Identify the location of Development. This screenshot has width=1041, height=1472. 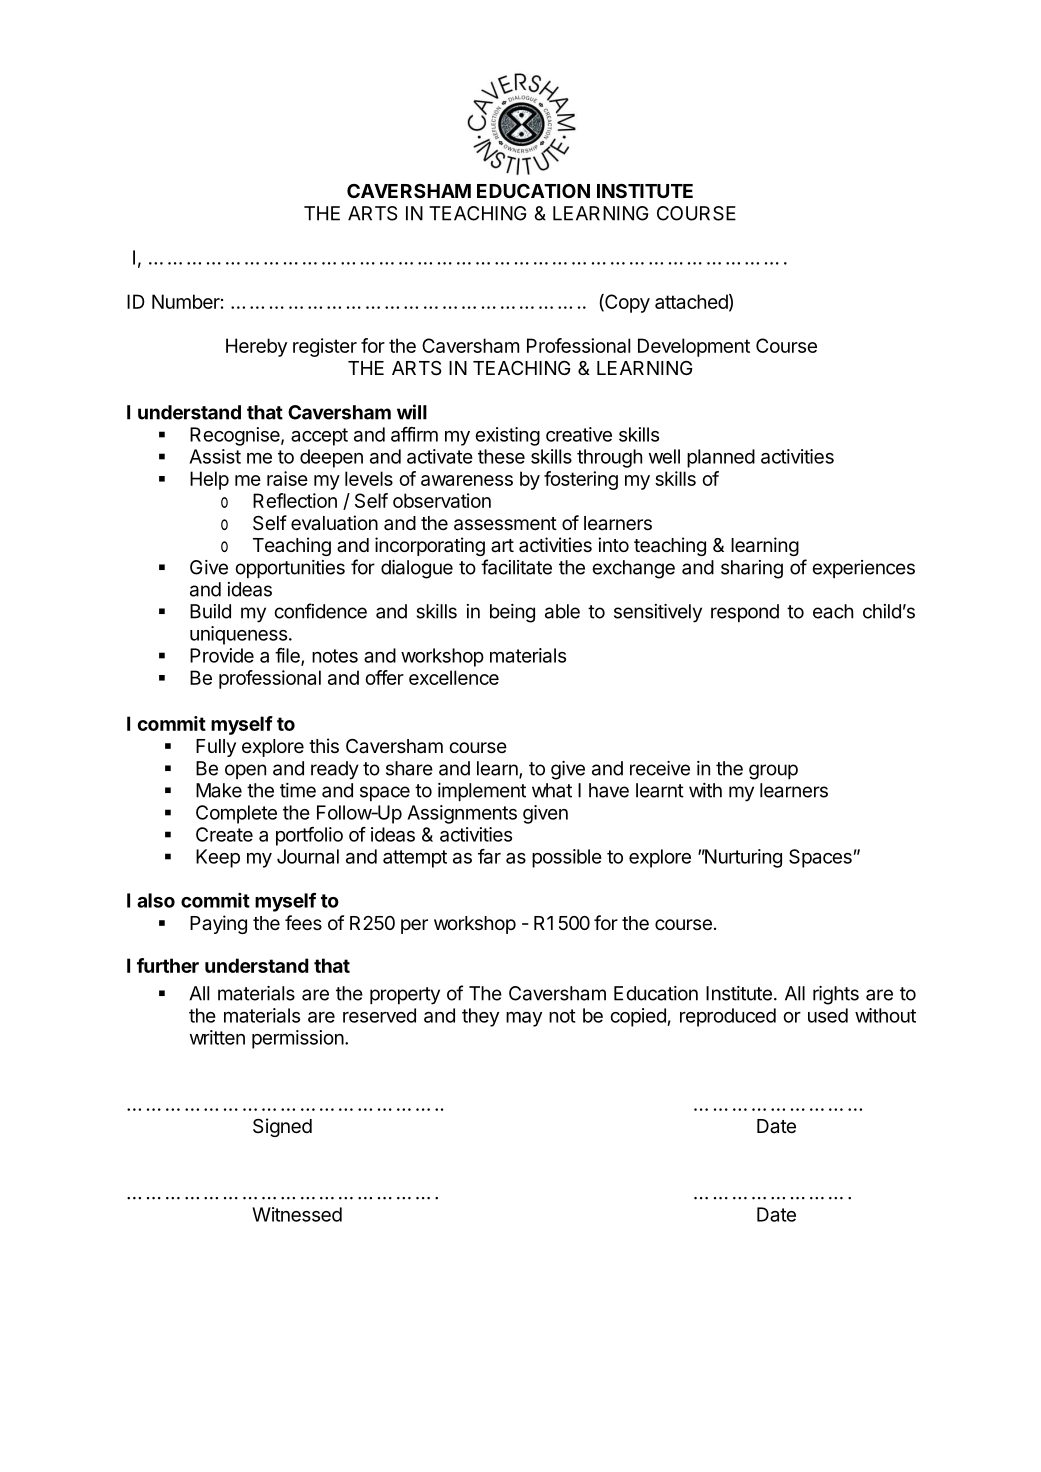
(694, 347).
